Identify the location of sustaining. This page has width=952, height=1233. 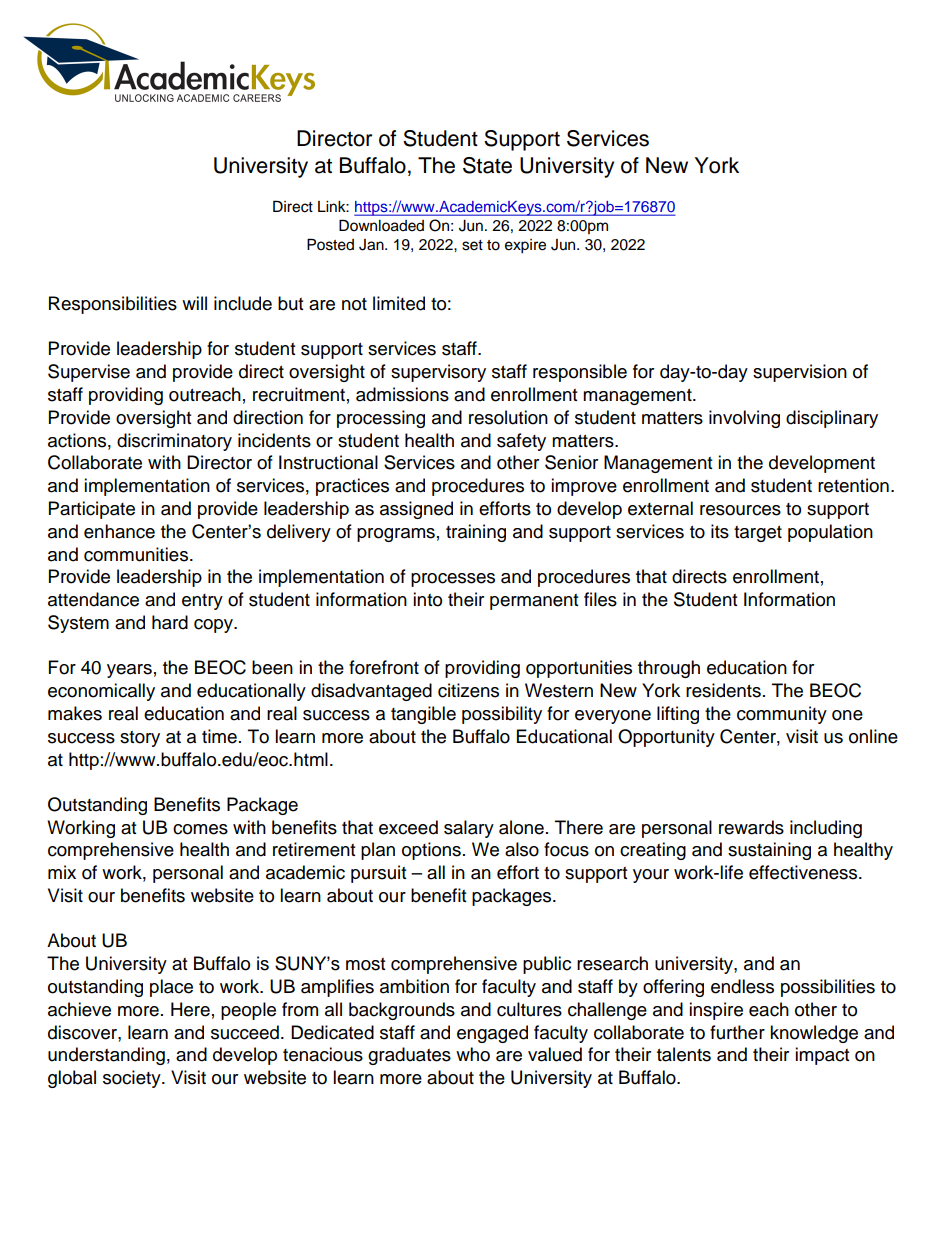
(769, 851).
